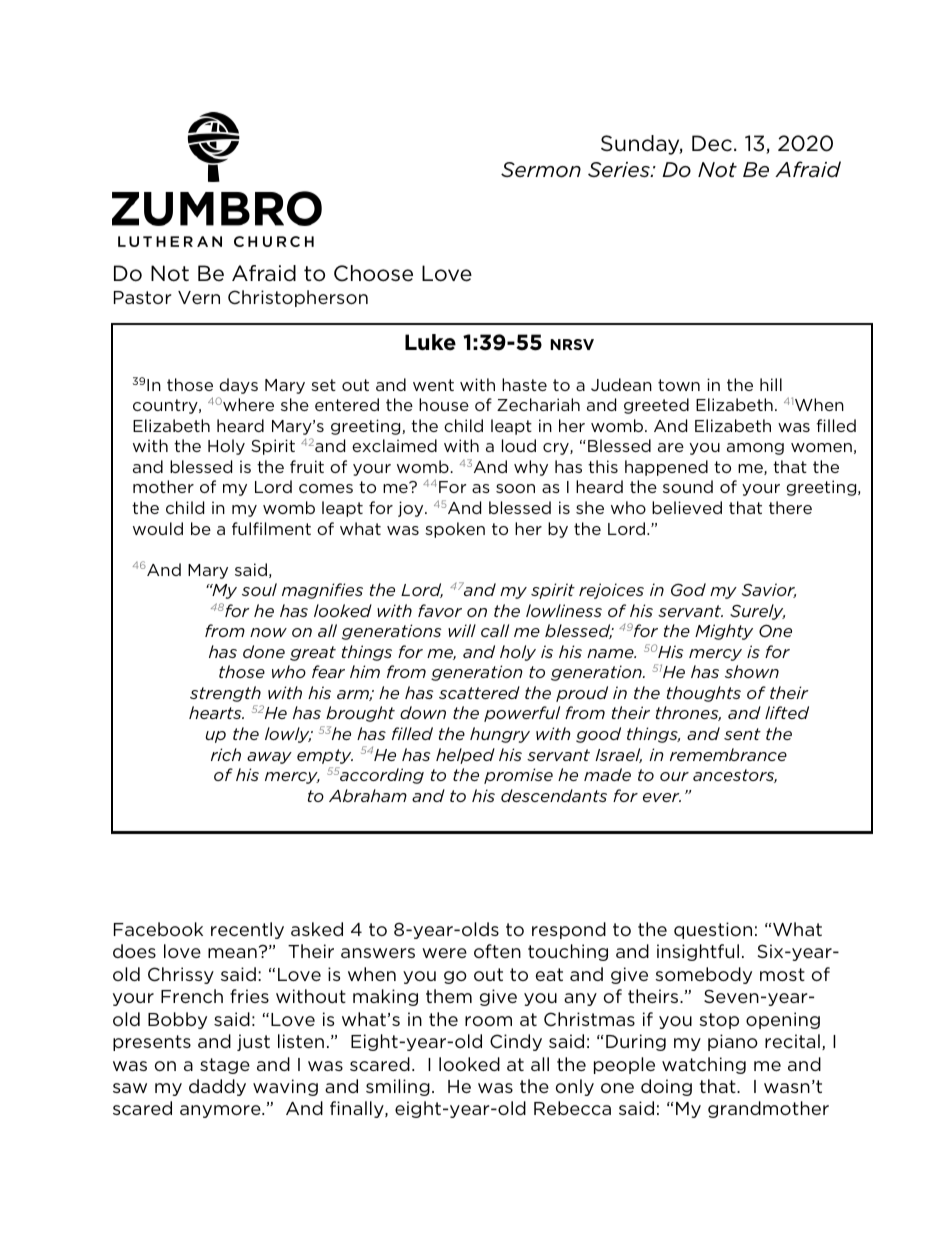 The width and height of the page is (952, 1233). What do you see at coordinates (217, 1087) in the page?
I see `daddy` at bounding box center [217, 1087].
